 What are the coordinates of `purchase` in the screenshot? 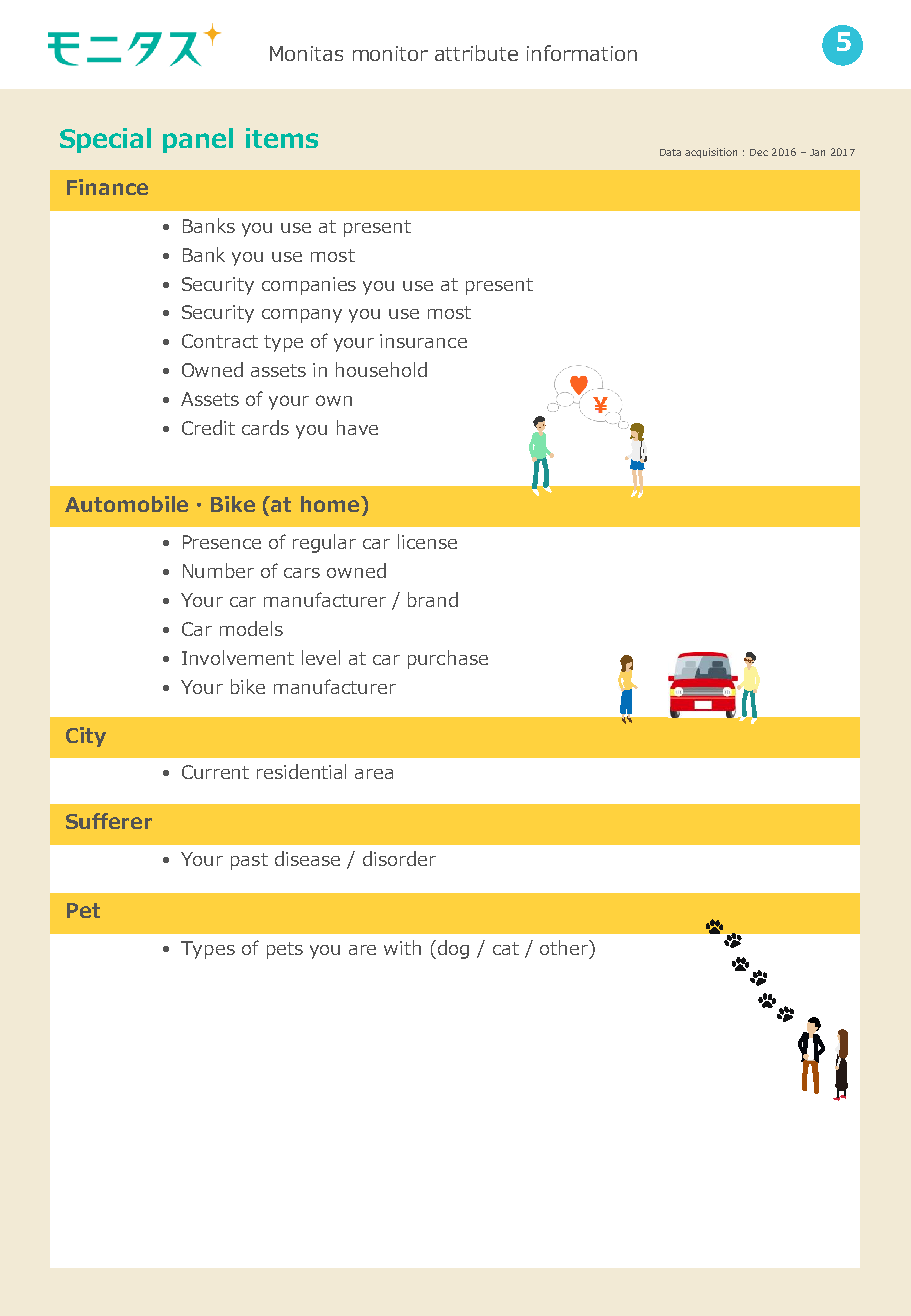 It's located at (448, 659).
